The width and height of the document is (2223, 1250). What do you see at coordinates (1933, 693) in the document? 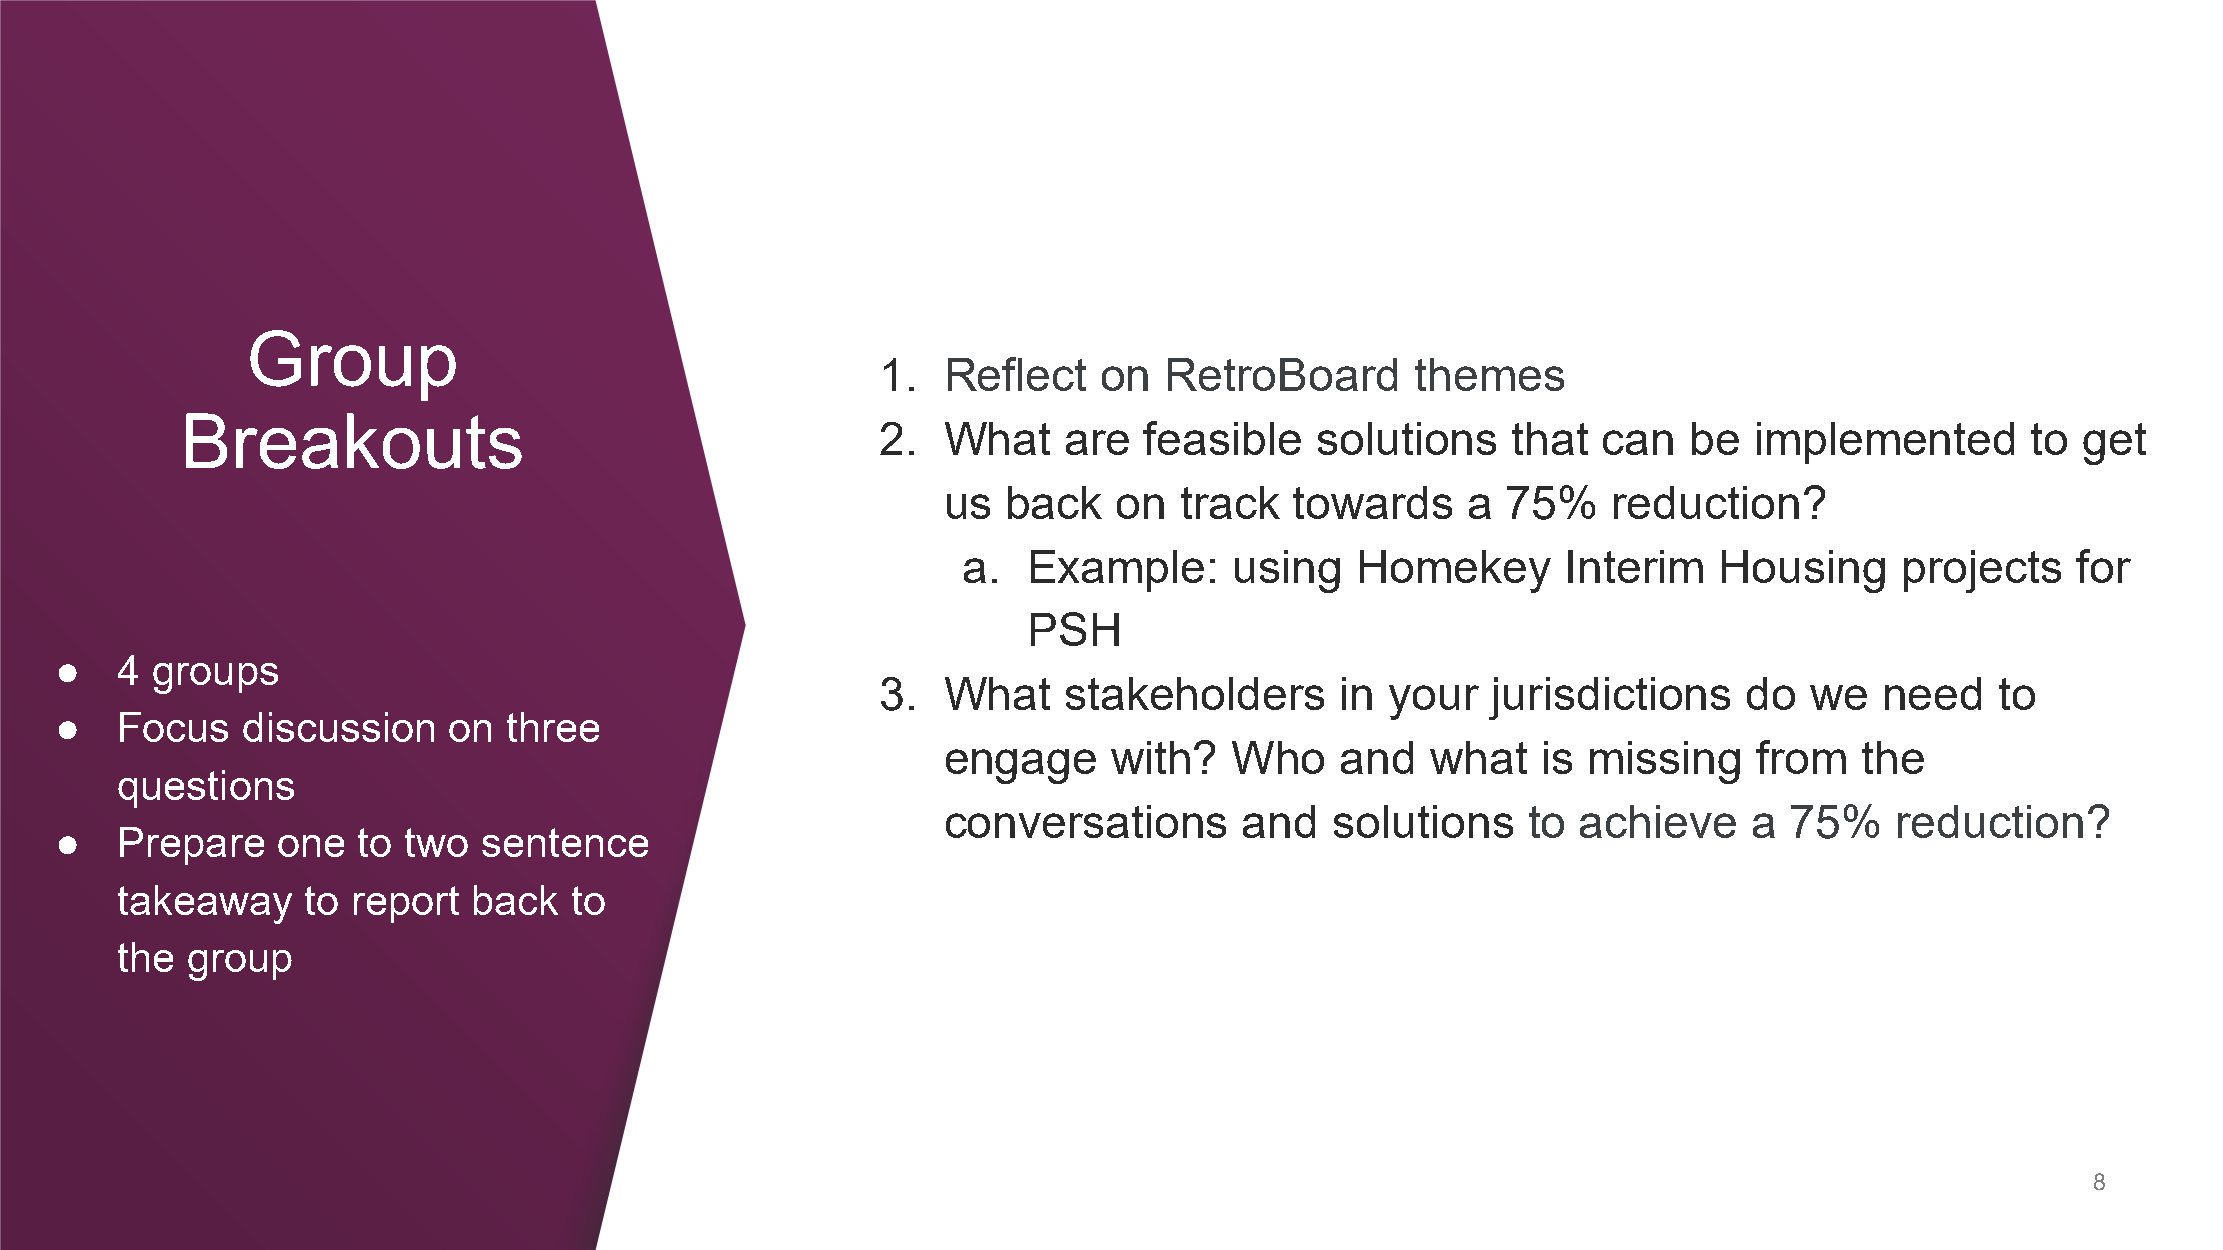
I see `need` at bounding box center [1933, 693].
